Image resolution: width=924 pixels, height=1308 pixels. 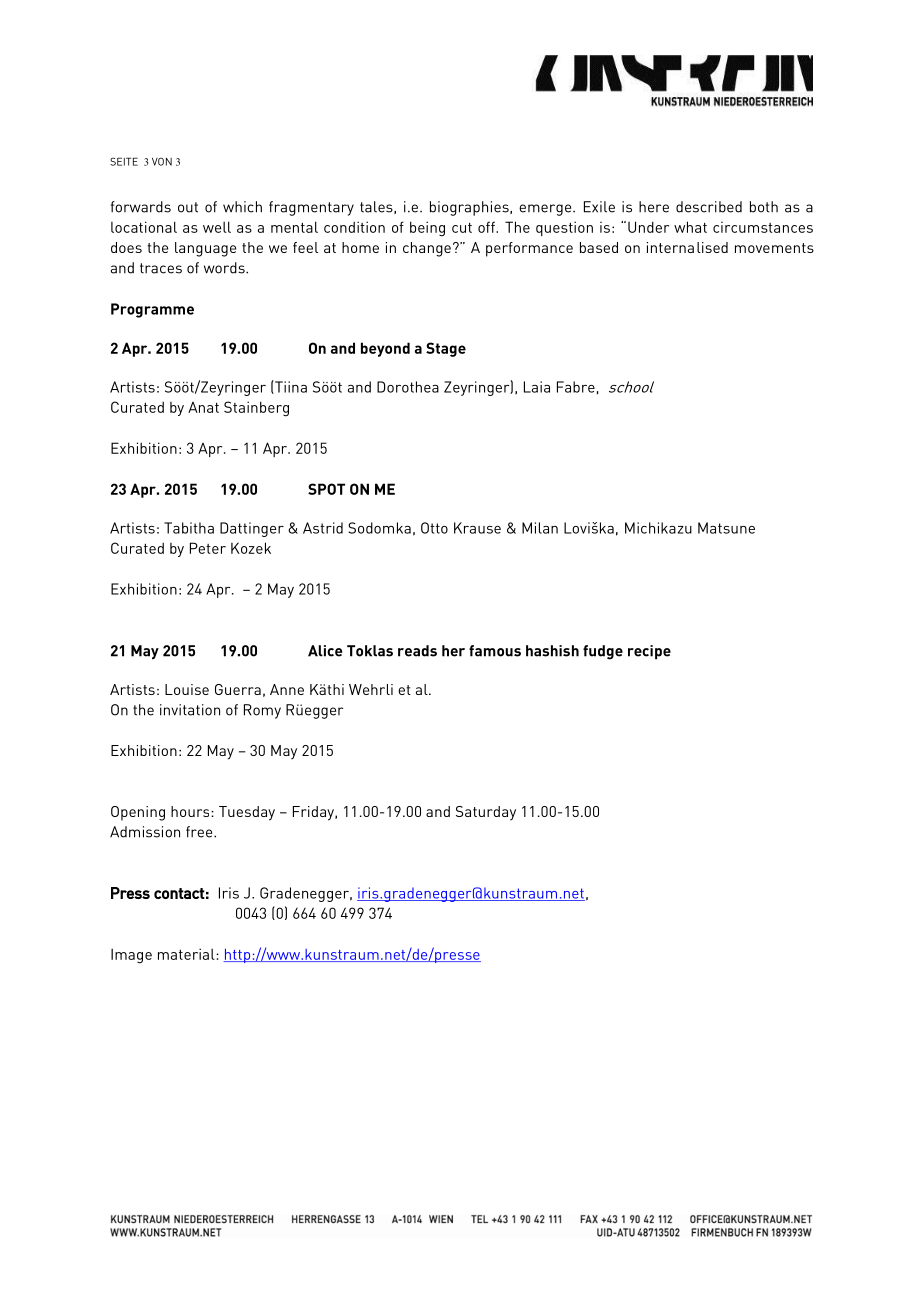 What do you see at coordinates (552, 651) in the page?
I see `hashish` at bounding box center [552, 651].
